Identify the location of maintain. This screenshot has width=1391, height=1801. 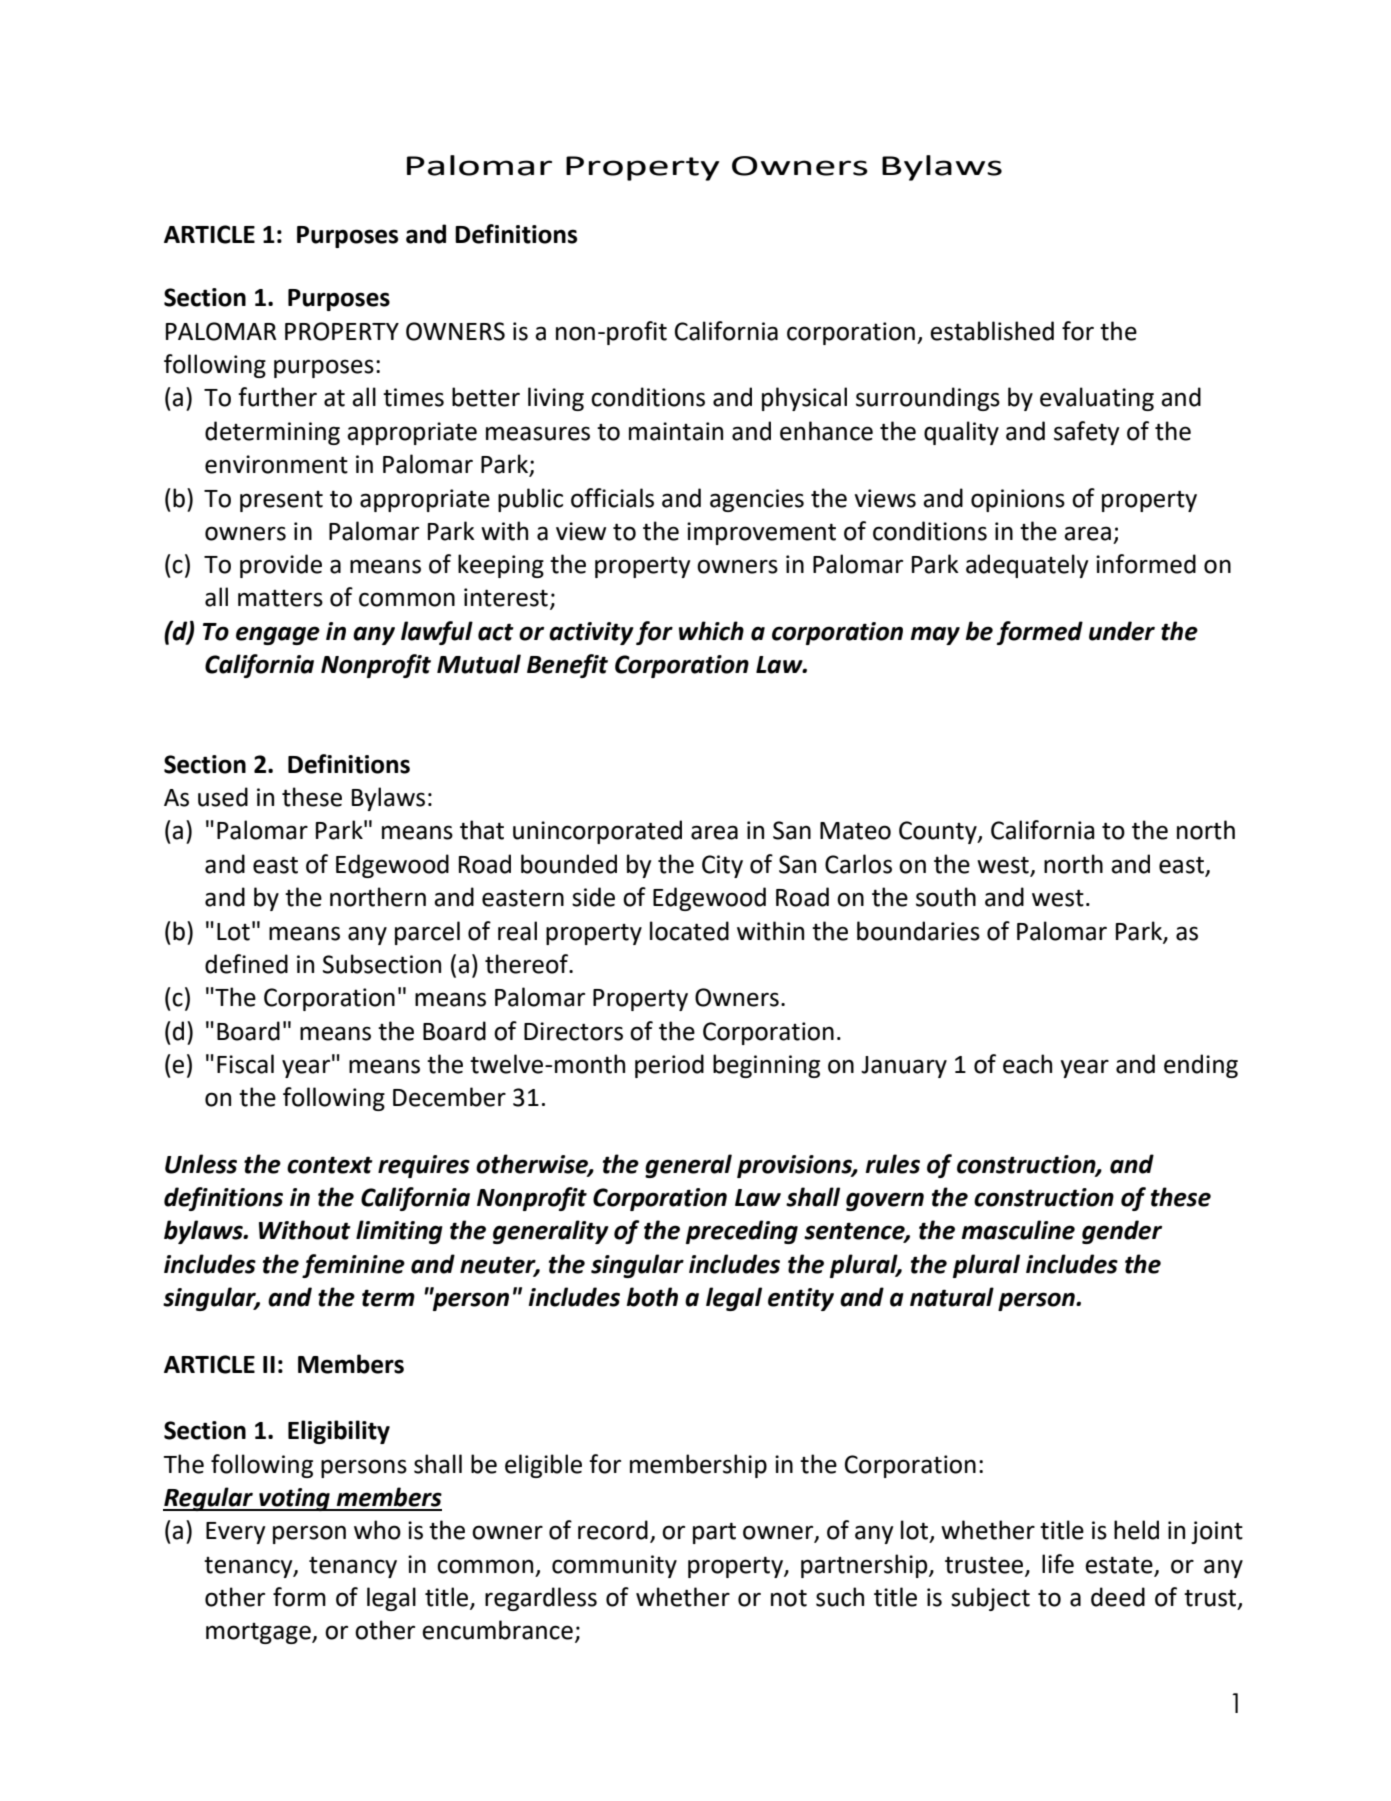
(676, 431).
